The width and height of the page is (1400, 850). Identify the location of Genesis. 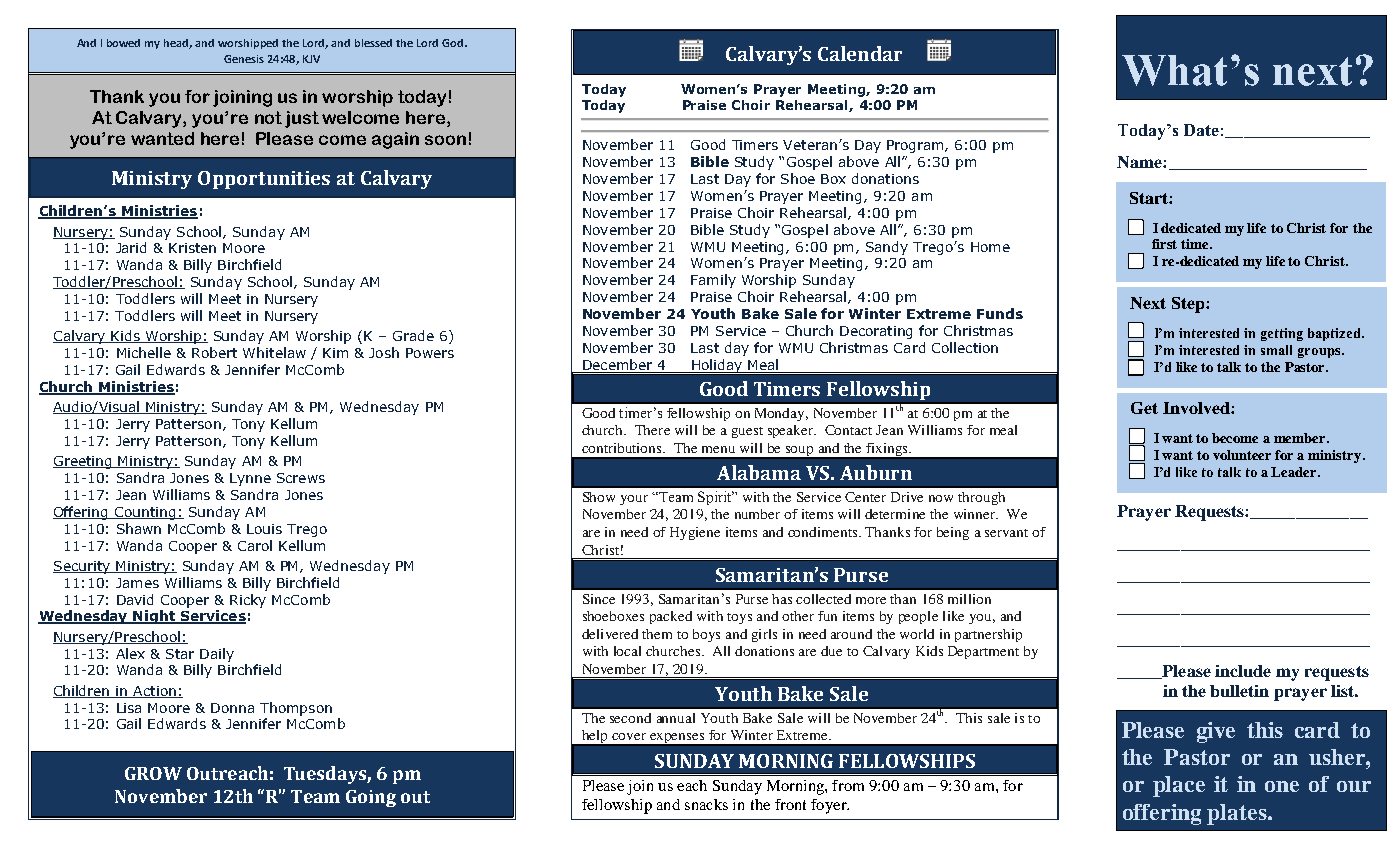
(244, 59).
